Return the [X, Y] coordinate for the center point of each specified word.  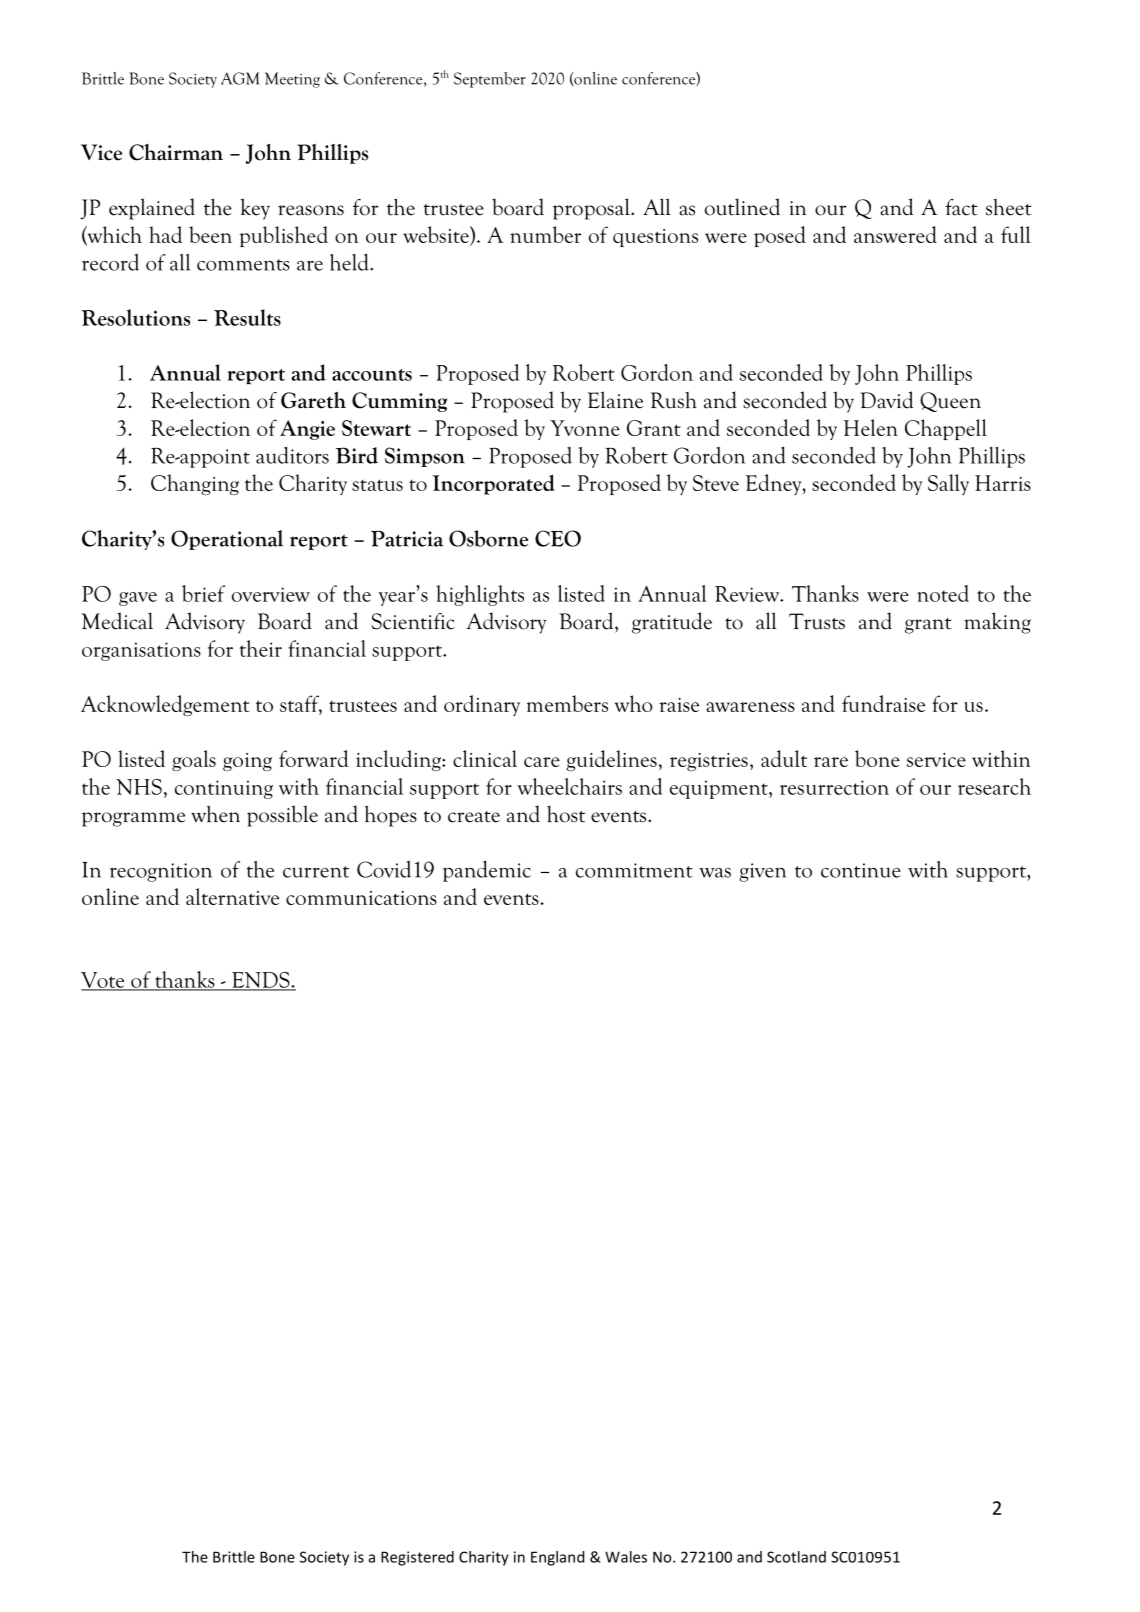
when [215, 814]
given [762, 872]
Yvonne [585, 428]
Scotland [796, 1557]
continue [861, 870]
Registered [417, 1558]
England [557, 1558]
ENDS [261, 981]
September [490, 80]
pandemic [487, 871]
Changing [195, 484]
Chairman [176, 152]
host [566, 814]
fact [962, 207]
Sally [948, 484]
